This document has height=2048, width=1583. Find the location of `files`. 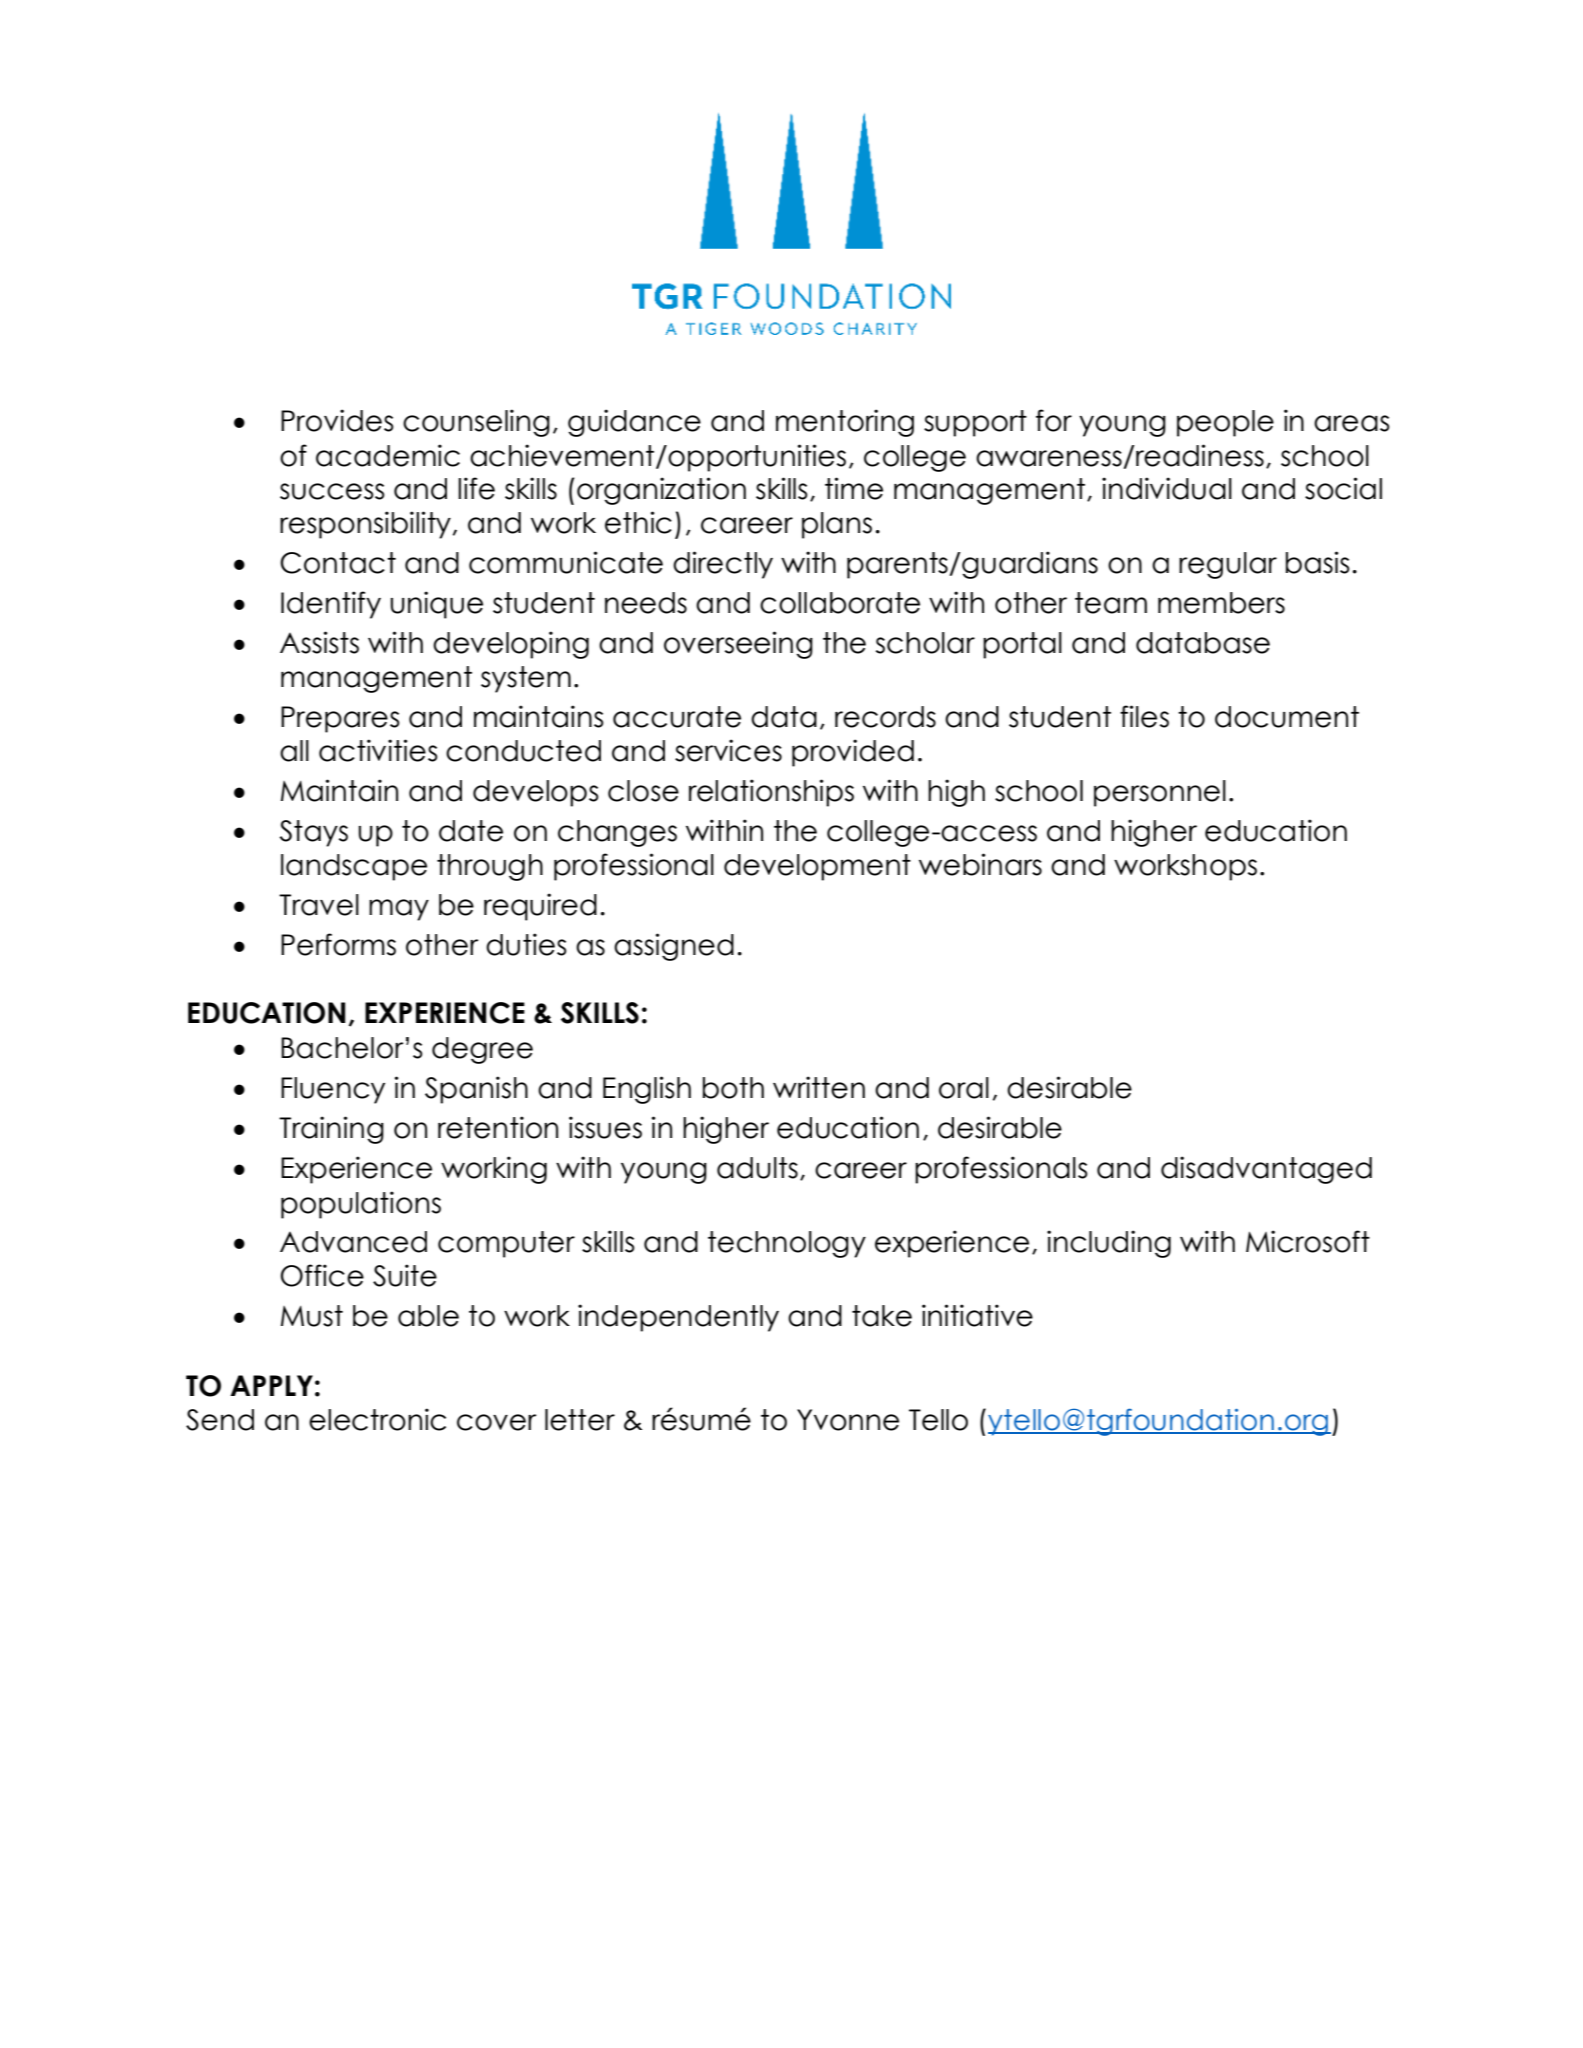

files is located at coordinates (1144, 716).
